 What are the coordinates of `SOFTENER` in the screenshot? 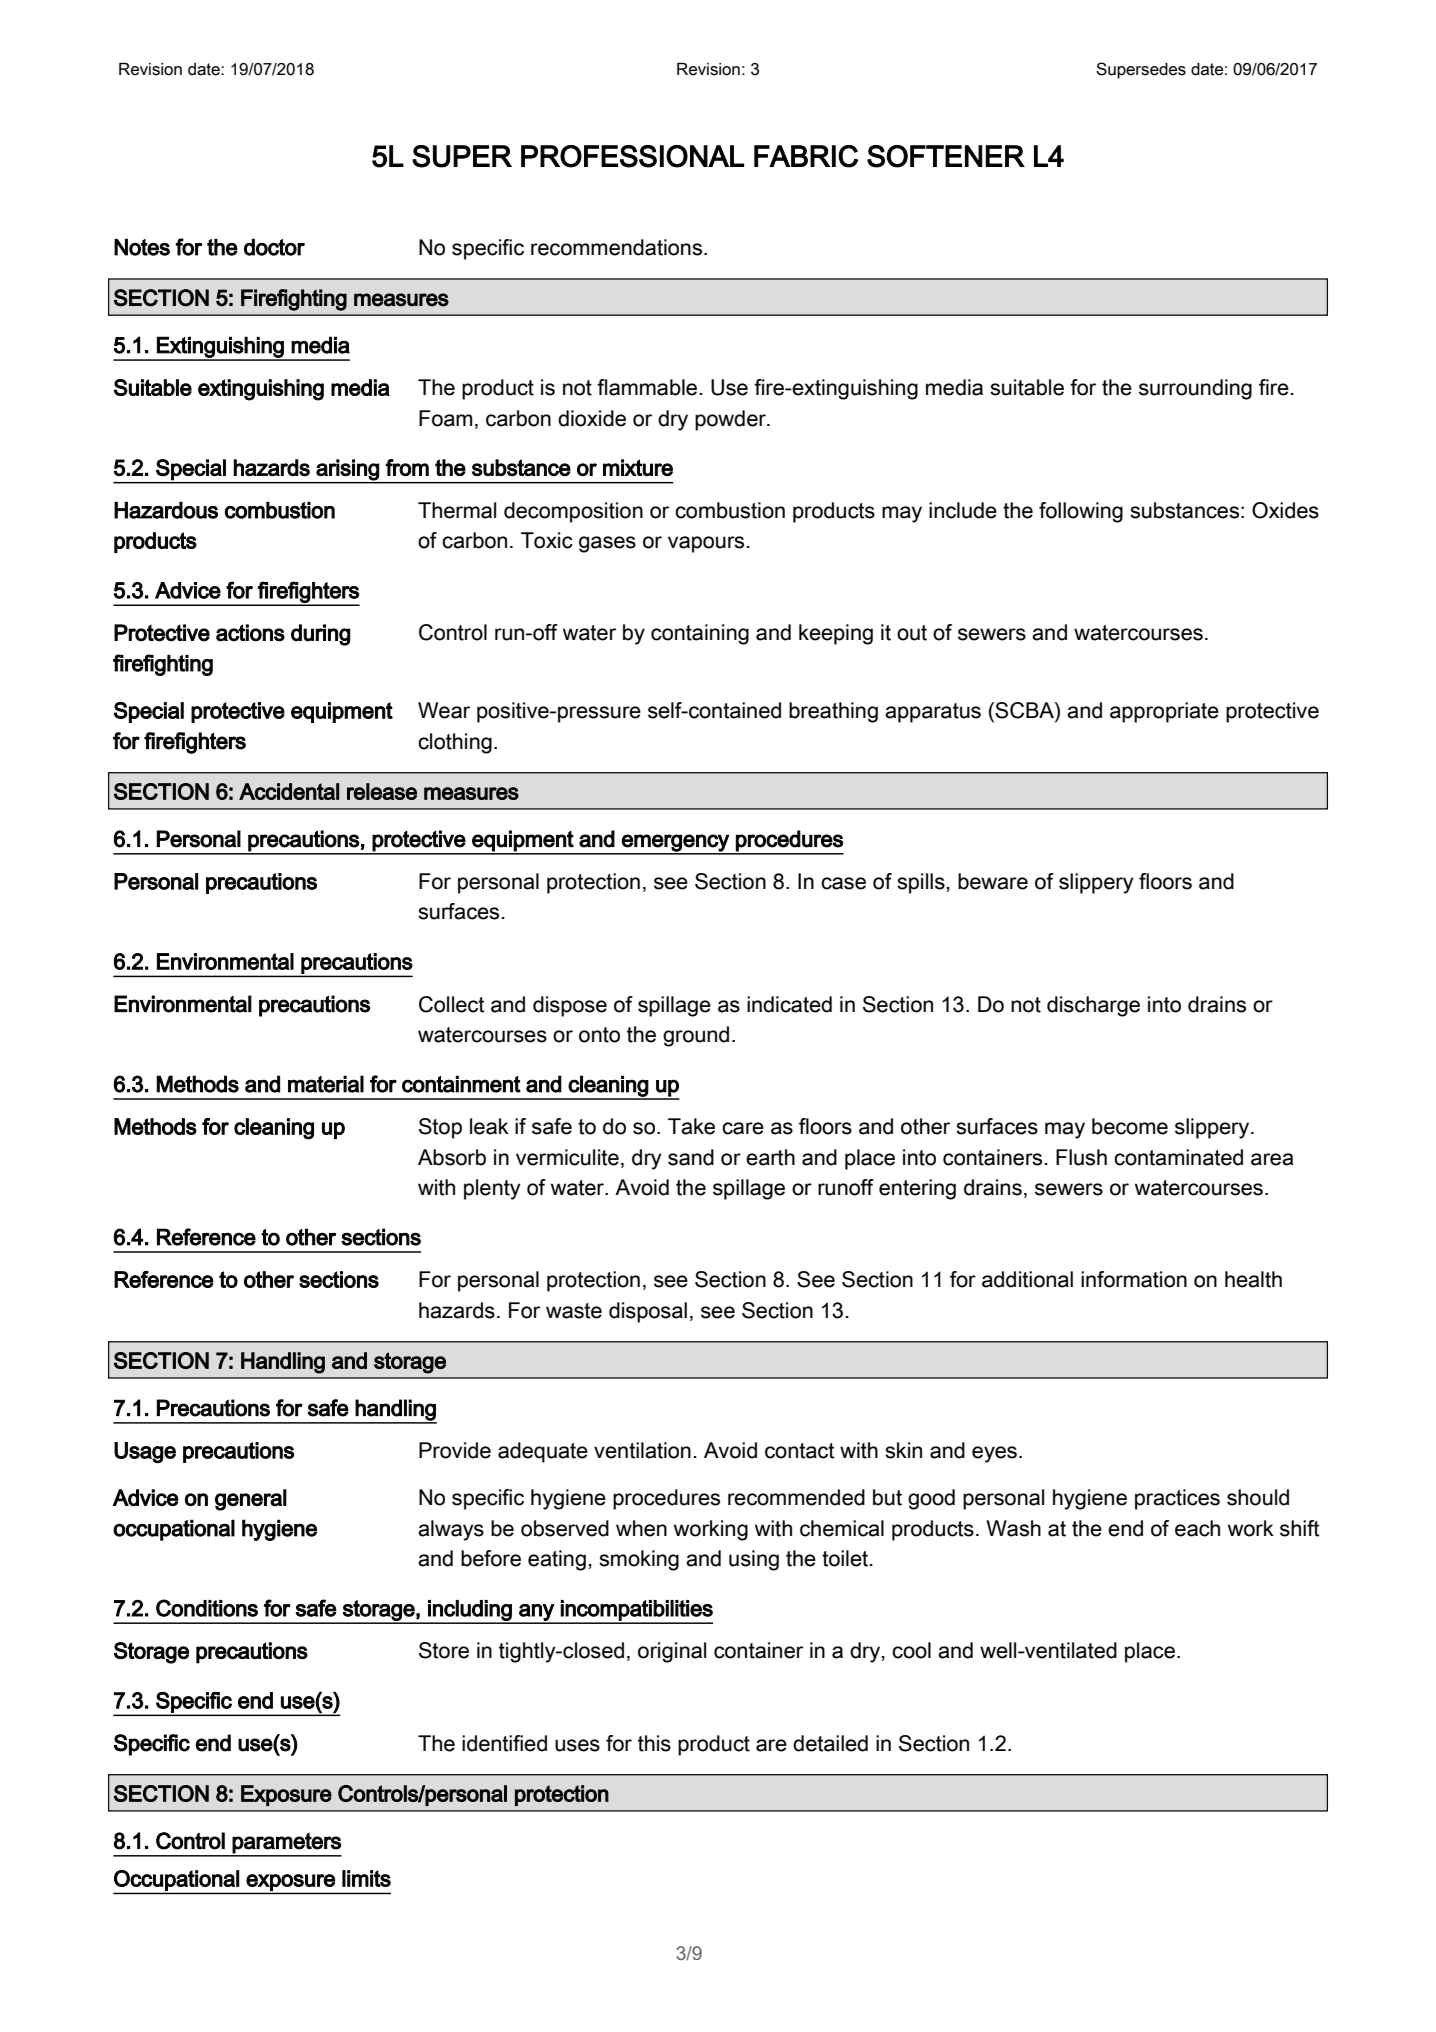 It's located at (946, 156).
